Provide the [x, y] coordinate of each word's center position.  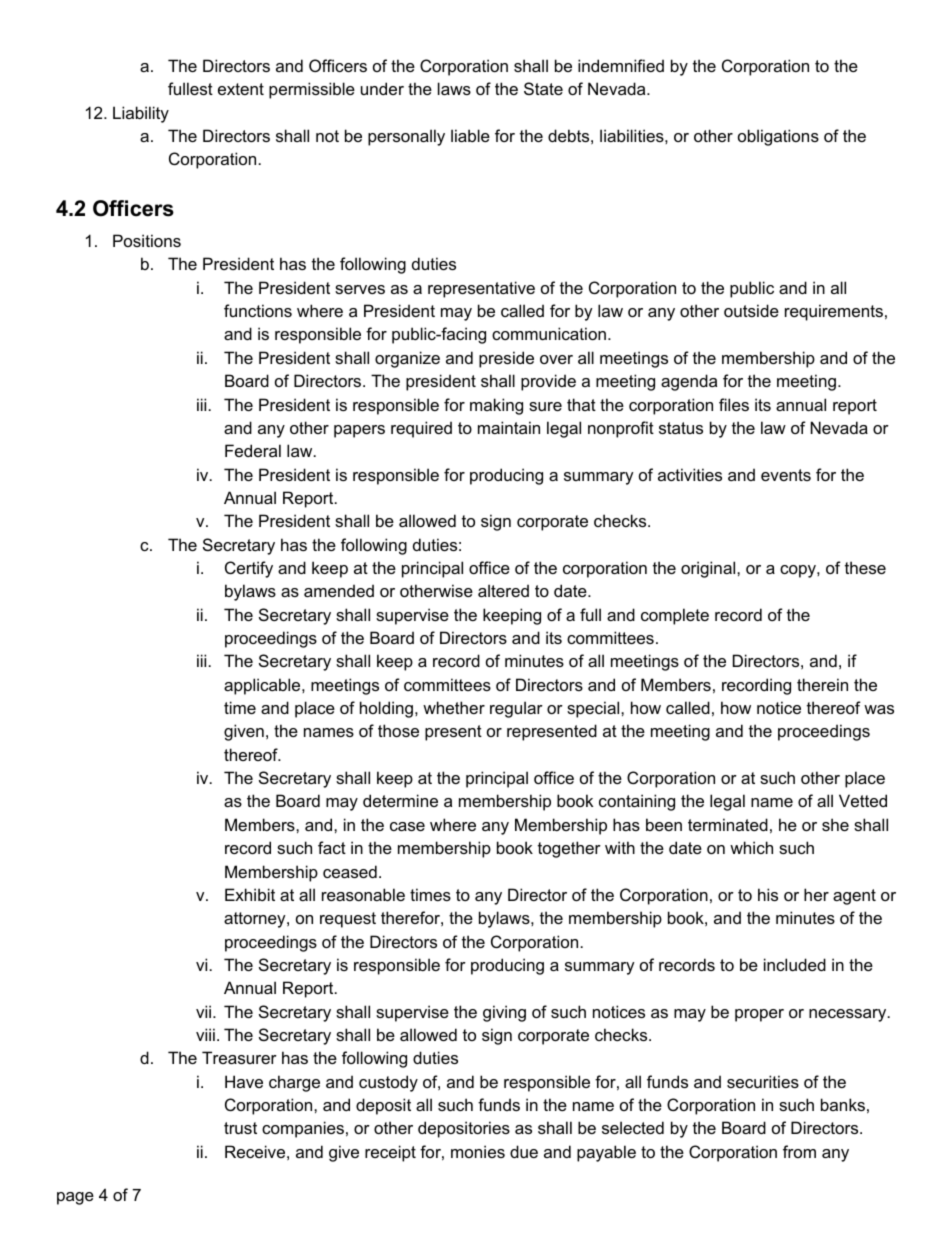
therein [822, 684]
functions [258, 310]
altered [503, 590]
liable [470, 135]
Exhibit [250, 894]
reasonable [363, 894]
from [799, 1151]
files [734, 404]
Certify [249, 569]
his [768, 894]
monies [478, 1151]
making [496, 406]
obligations [778, 137]
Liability [141, 114]
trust [240, 1128]
